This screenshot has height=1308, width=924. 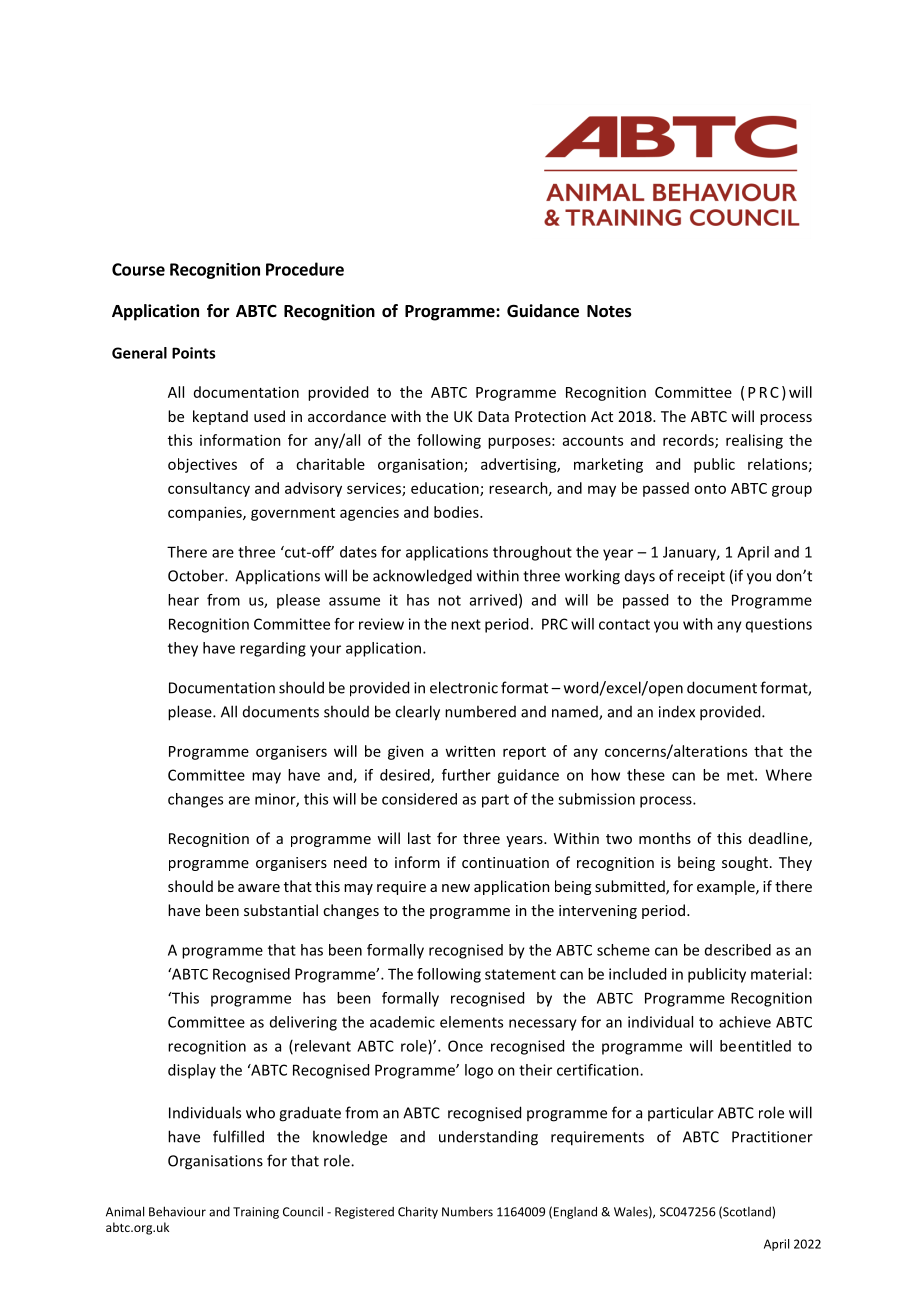 I want to click on Notes, so click(x=609, y=311).
